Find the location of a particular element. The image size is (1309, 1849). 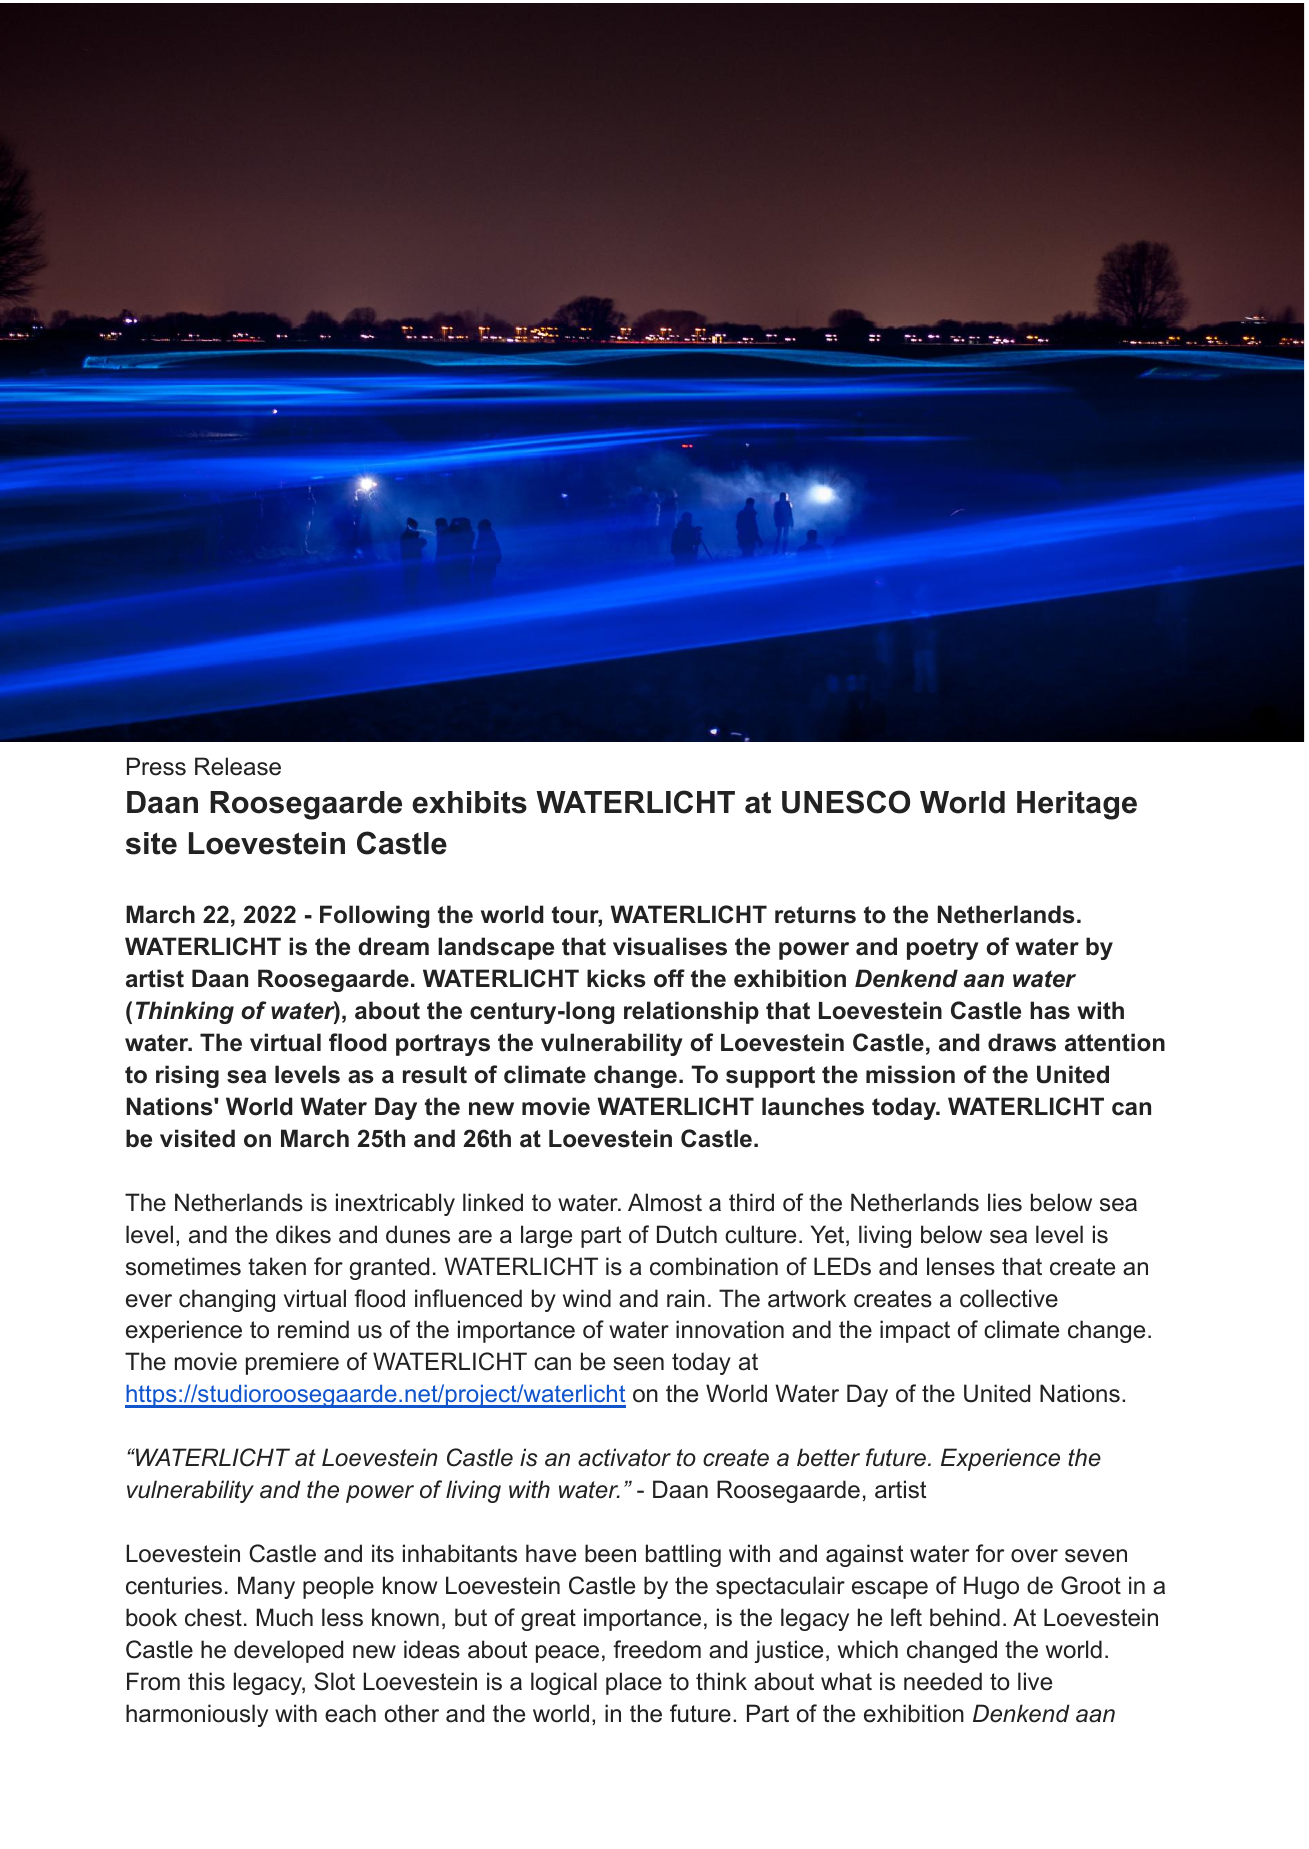

Release is located at coordinates (238, 766).
